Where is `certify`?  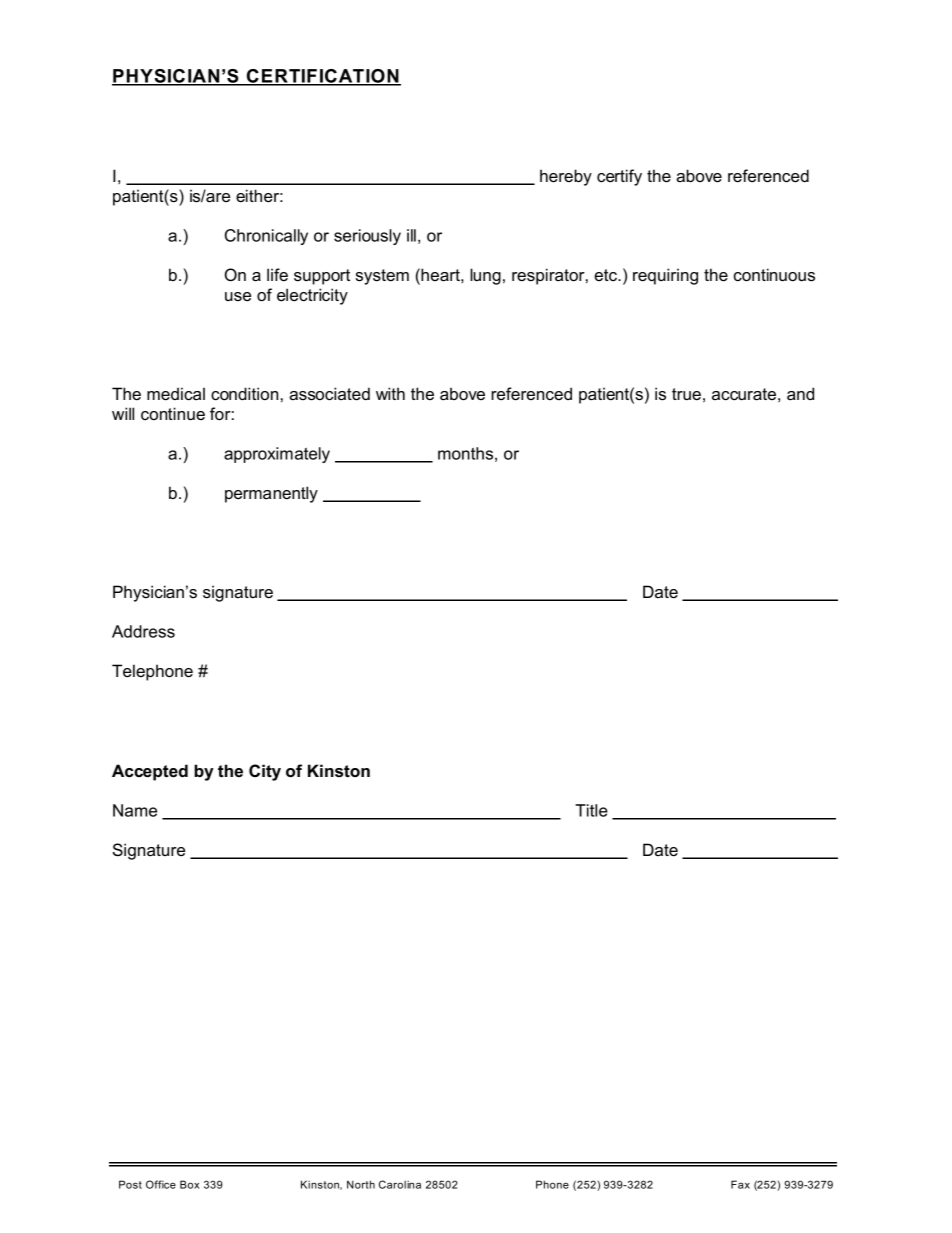 certify is located at coordinates (619, 177).
